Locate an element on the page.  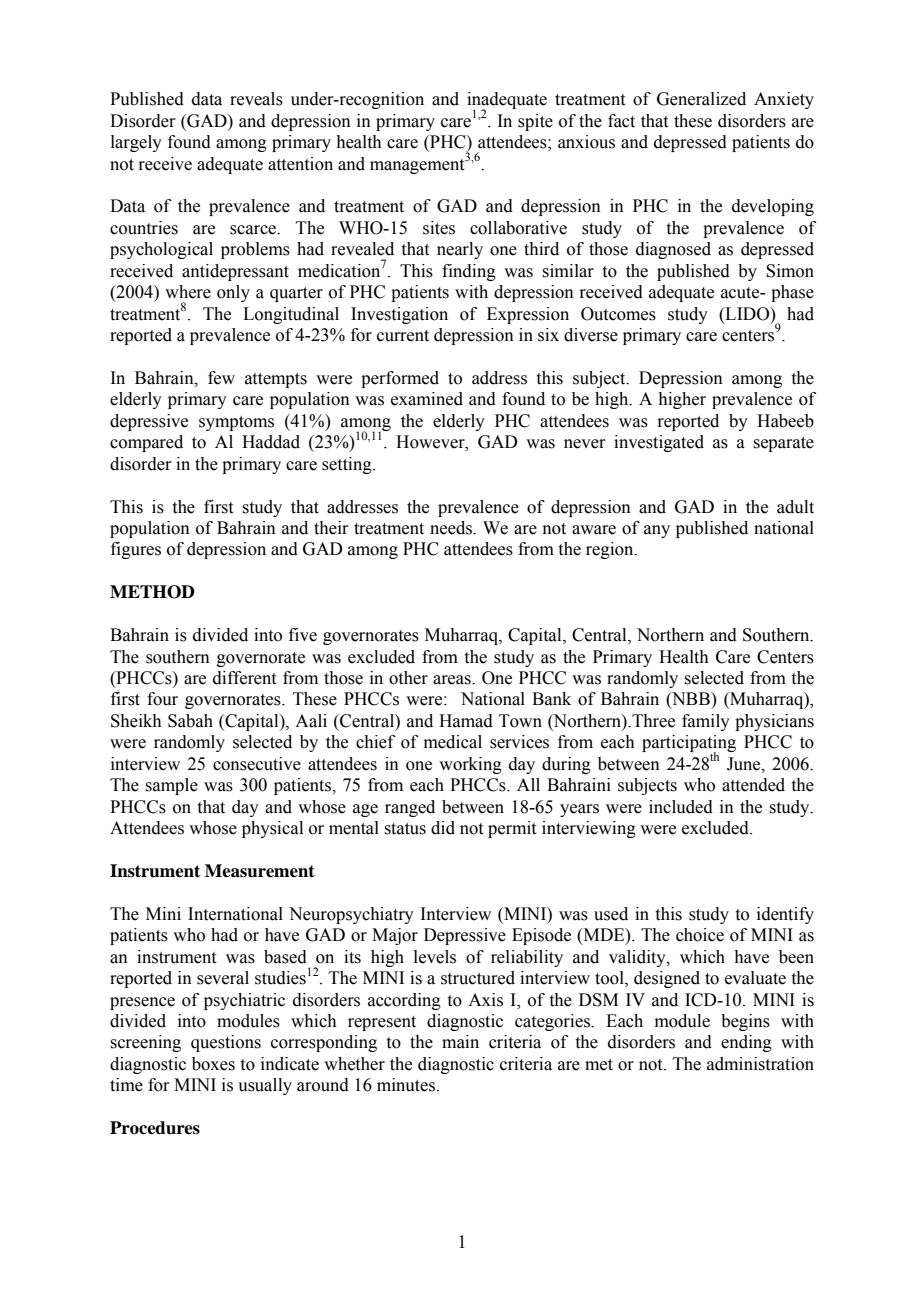
symptoms is located at coordinates (236, 423).
